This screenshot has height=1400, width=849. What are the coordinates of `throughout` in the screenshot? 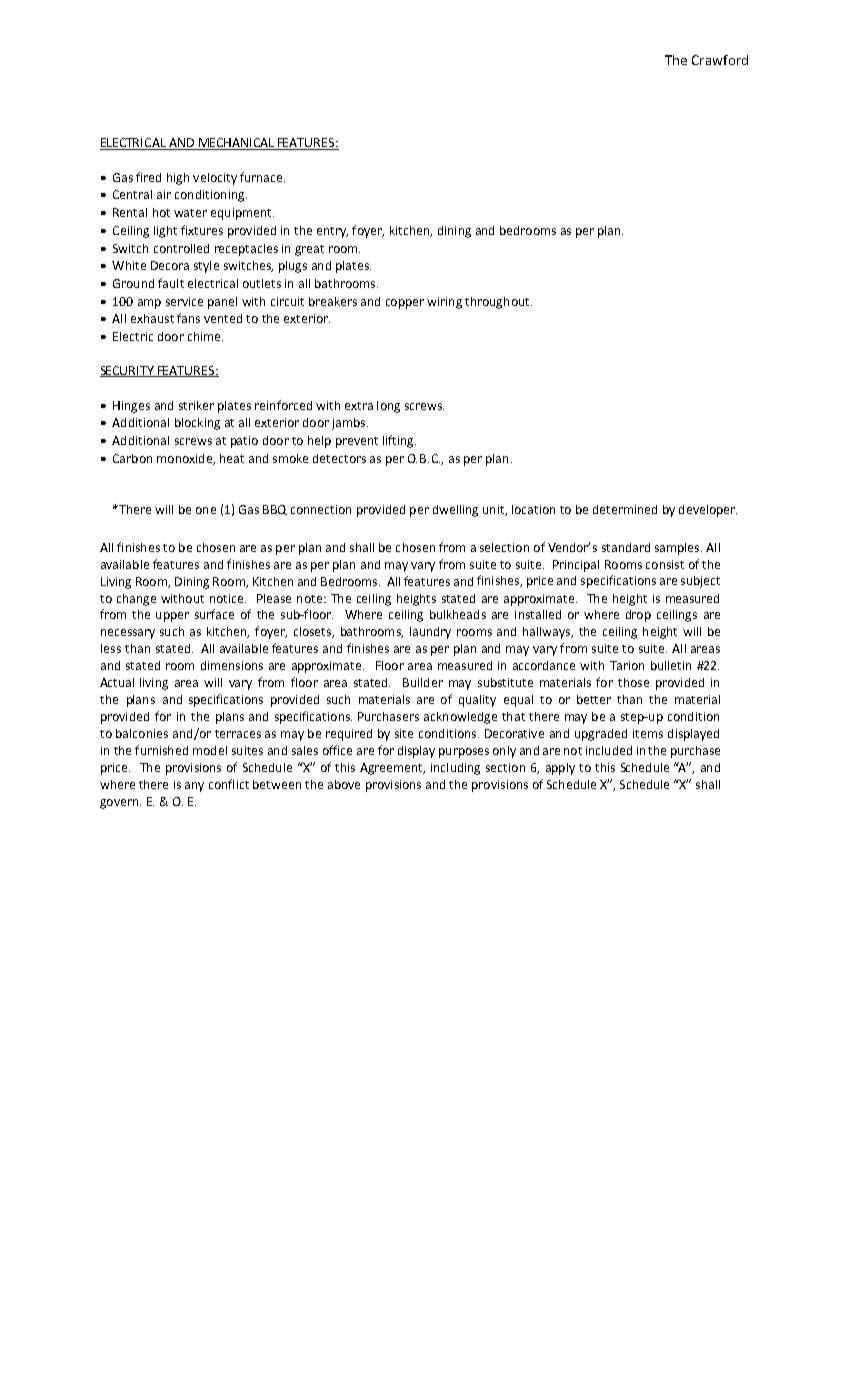 It's located at (498, 303).
